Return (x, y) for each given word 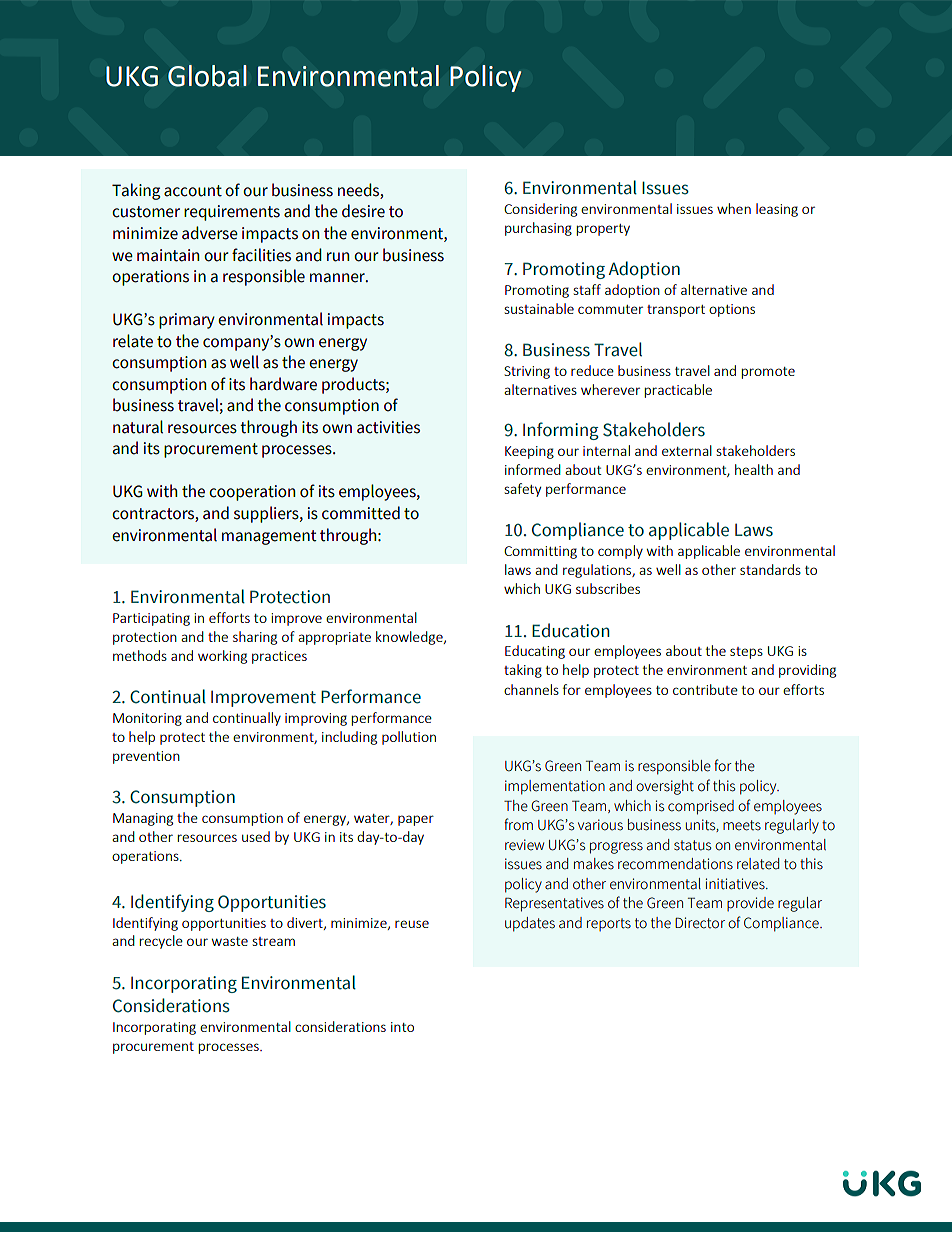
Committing (540, 552)
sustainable (539, 308)
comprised (701, 807)
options (732, 310)
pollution (409, 738)
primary (187, 321)
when (734, 208)
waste (230, 941)
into (402, 1027)
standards (770, 569)
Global (207, 76)
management (269, 537)
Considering (540, 210)
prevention (146, 757)
